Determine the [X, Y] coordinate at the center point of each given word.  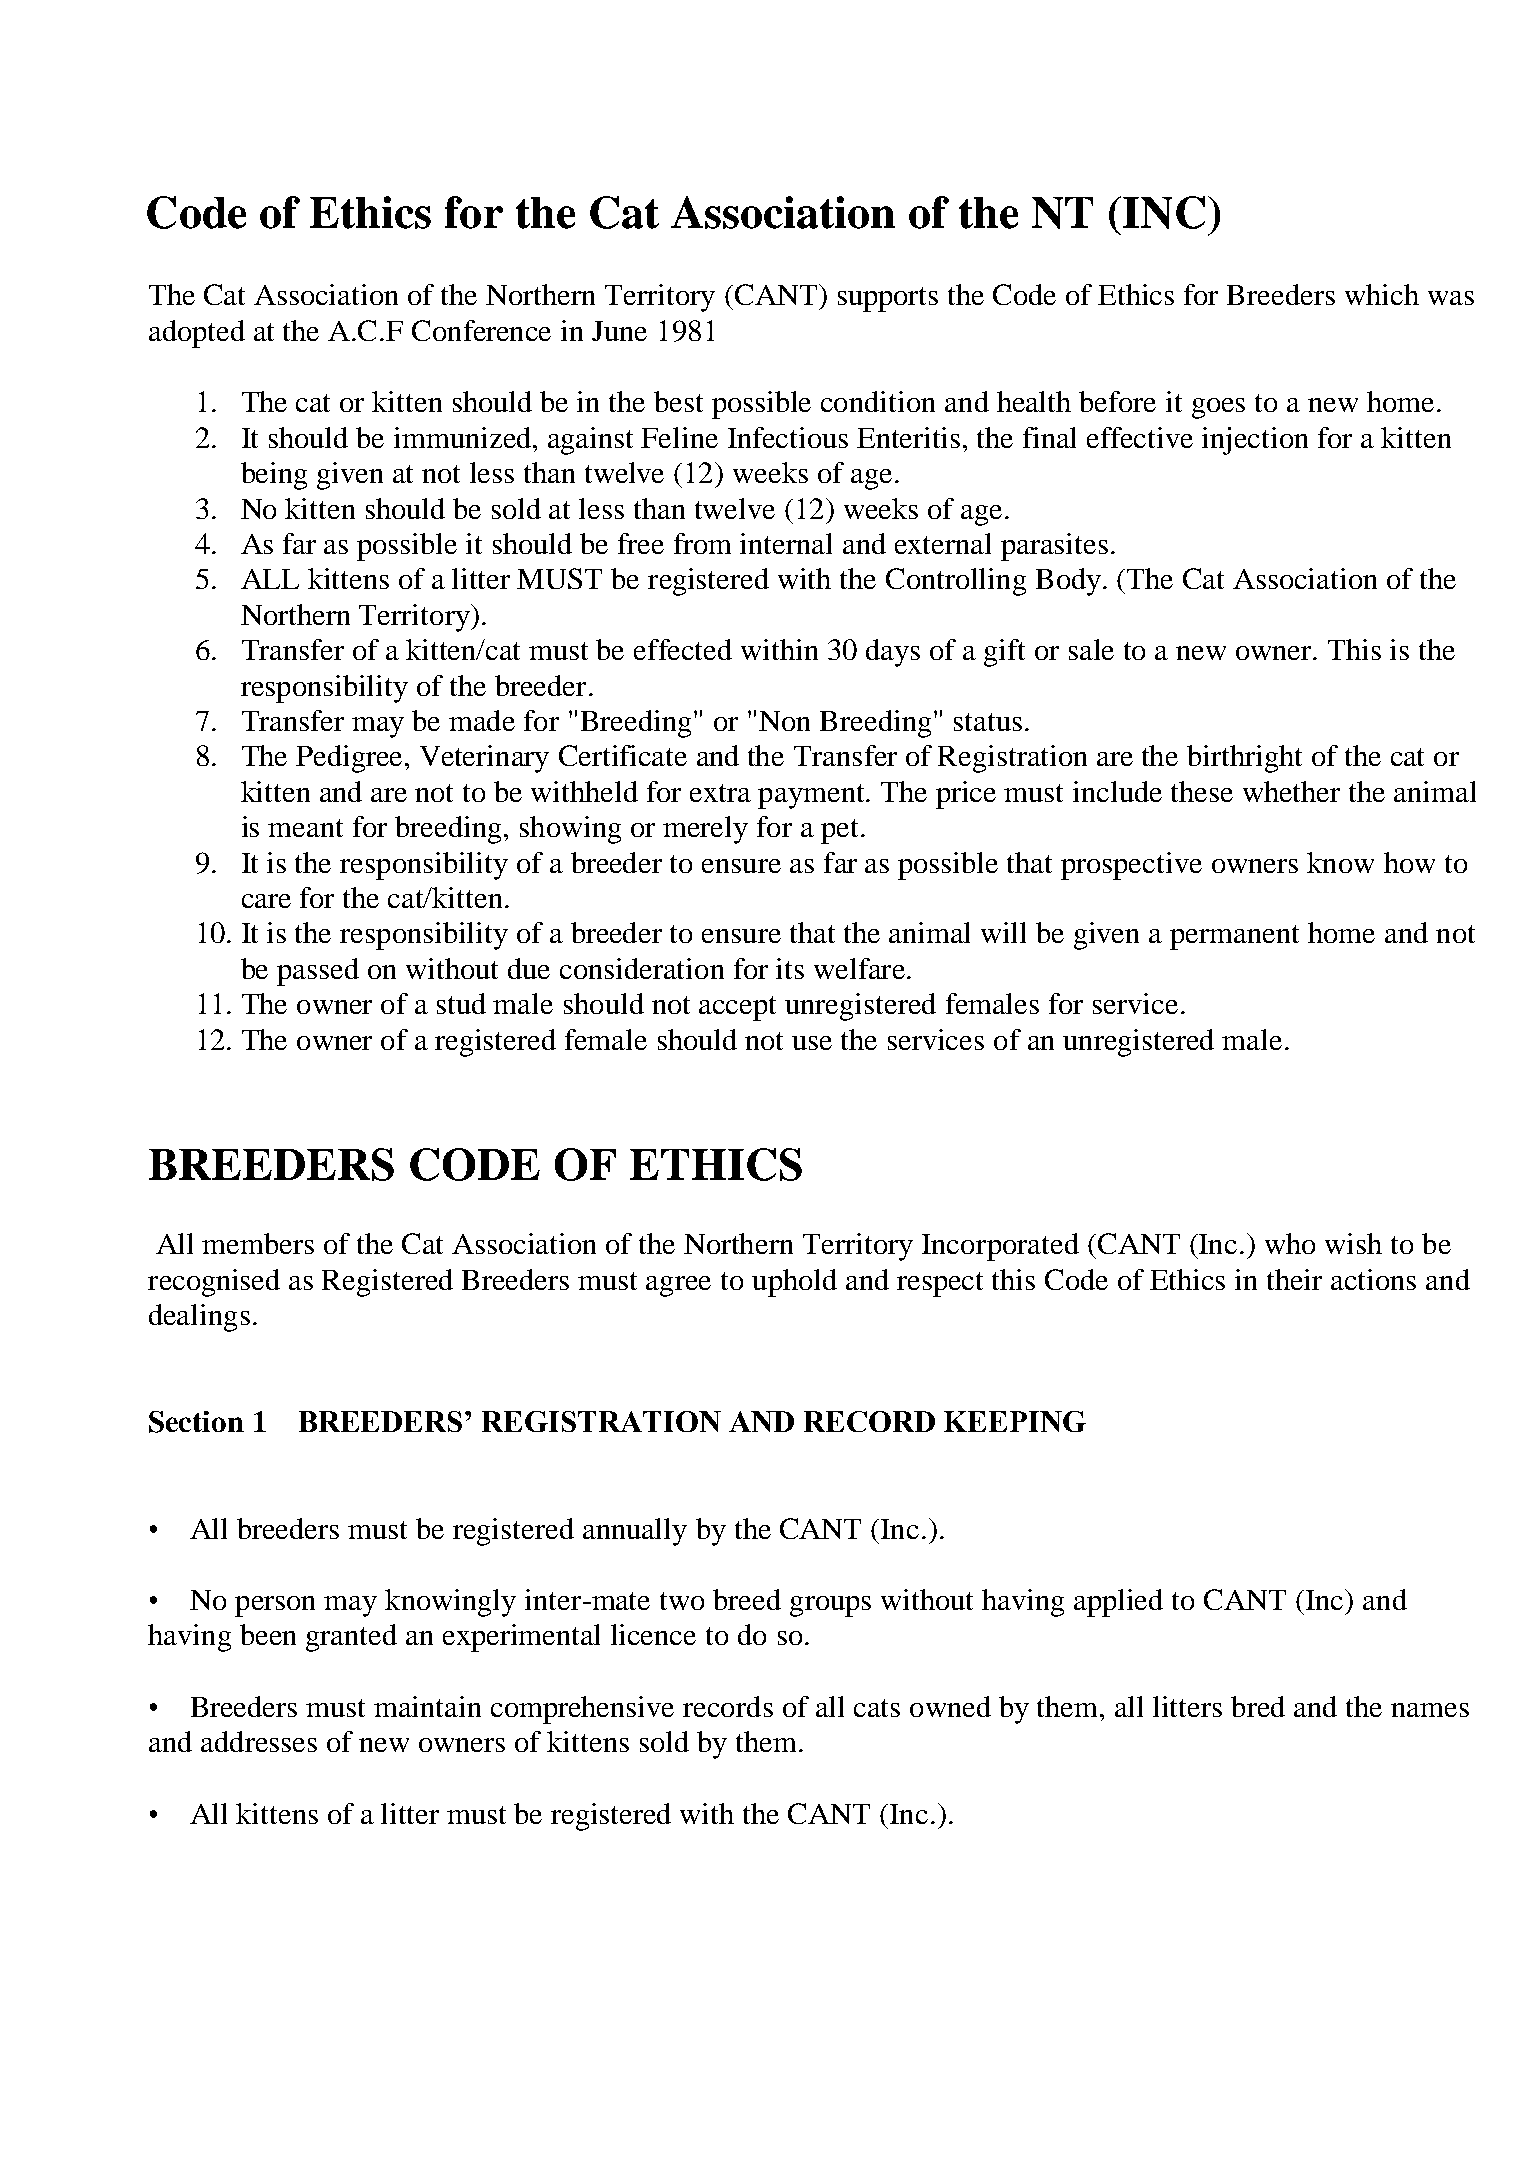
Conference [481, 330]
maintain [427, 1706]
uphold [794, 1283]
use [812, 1043]
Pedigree [351, 759]
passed [318, 972]
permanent [1234, 937]
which [1382, 294]
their [1294, 1279]
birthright [1244, 759]
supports [888, 299]
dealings [199, 1318]
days [893, 653]
